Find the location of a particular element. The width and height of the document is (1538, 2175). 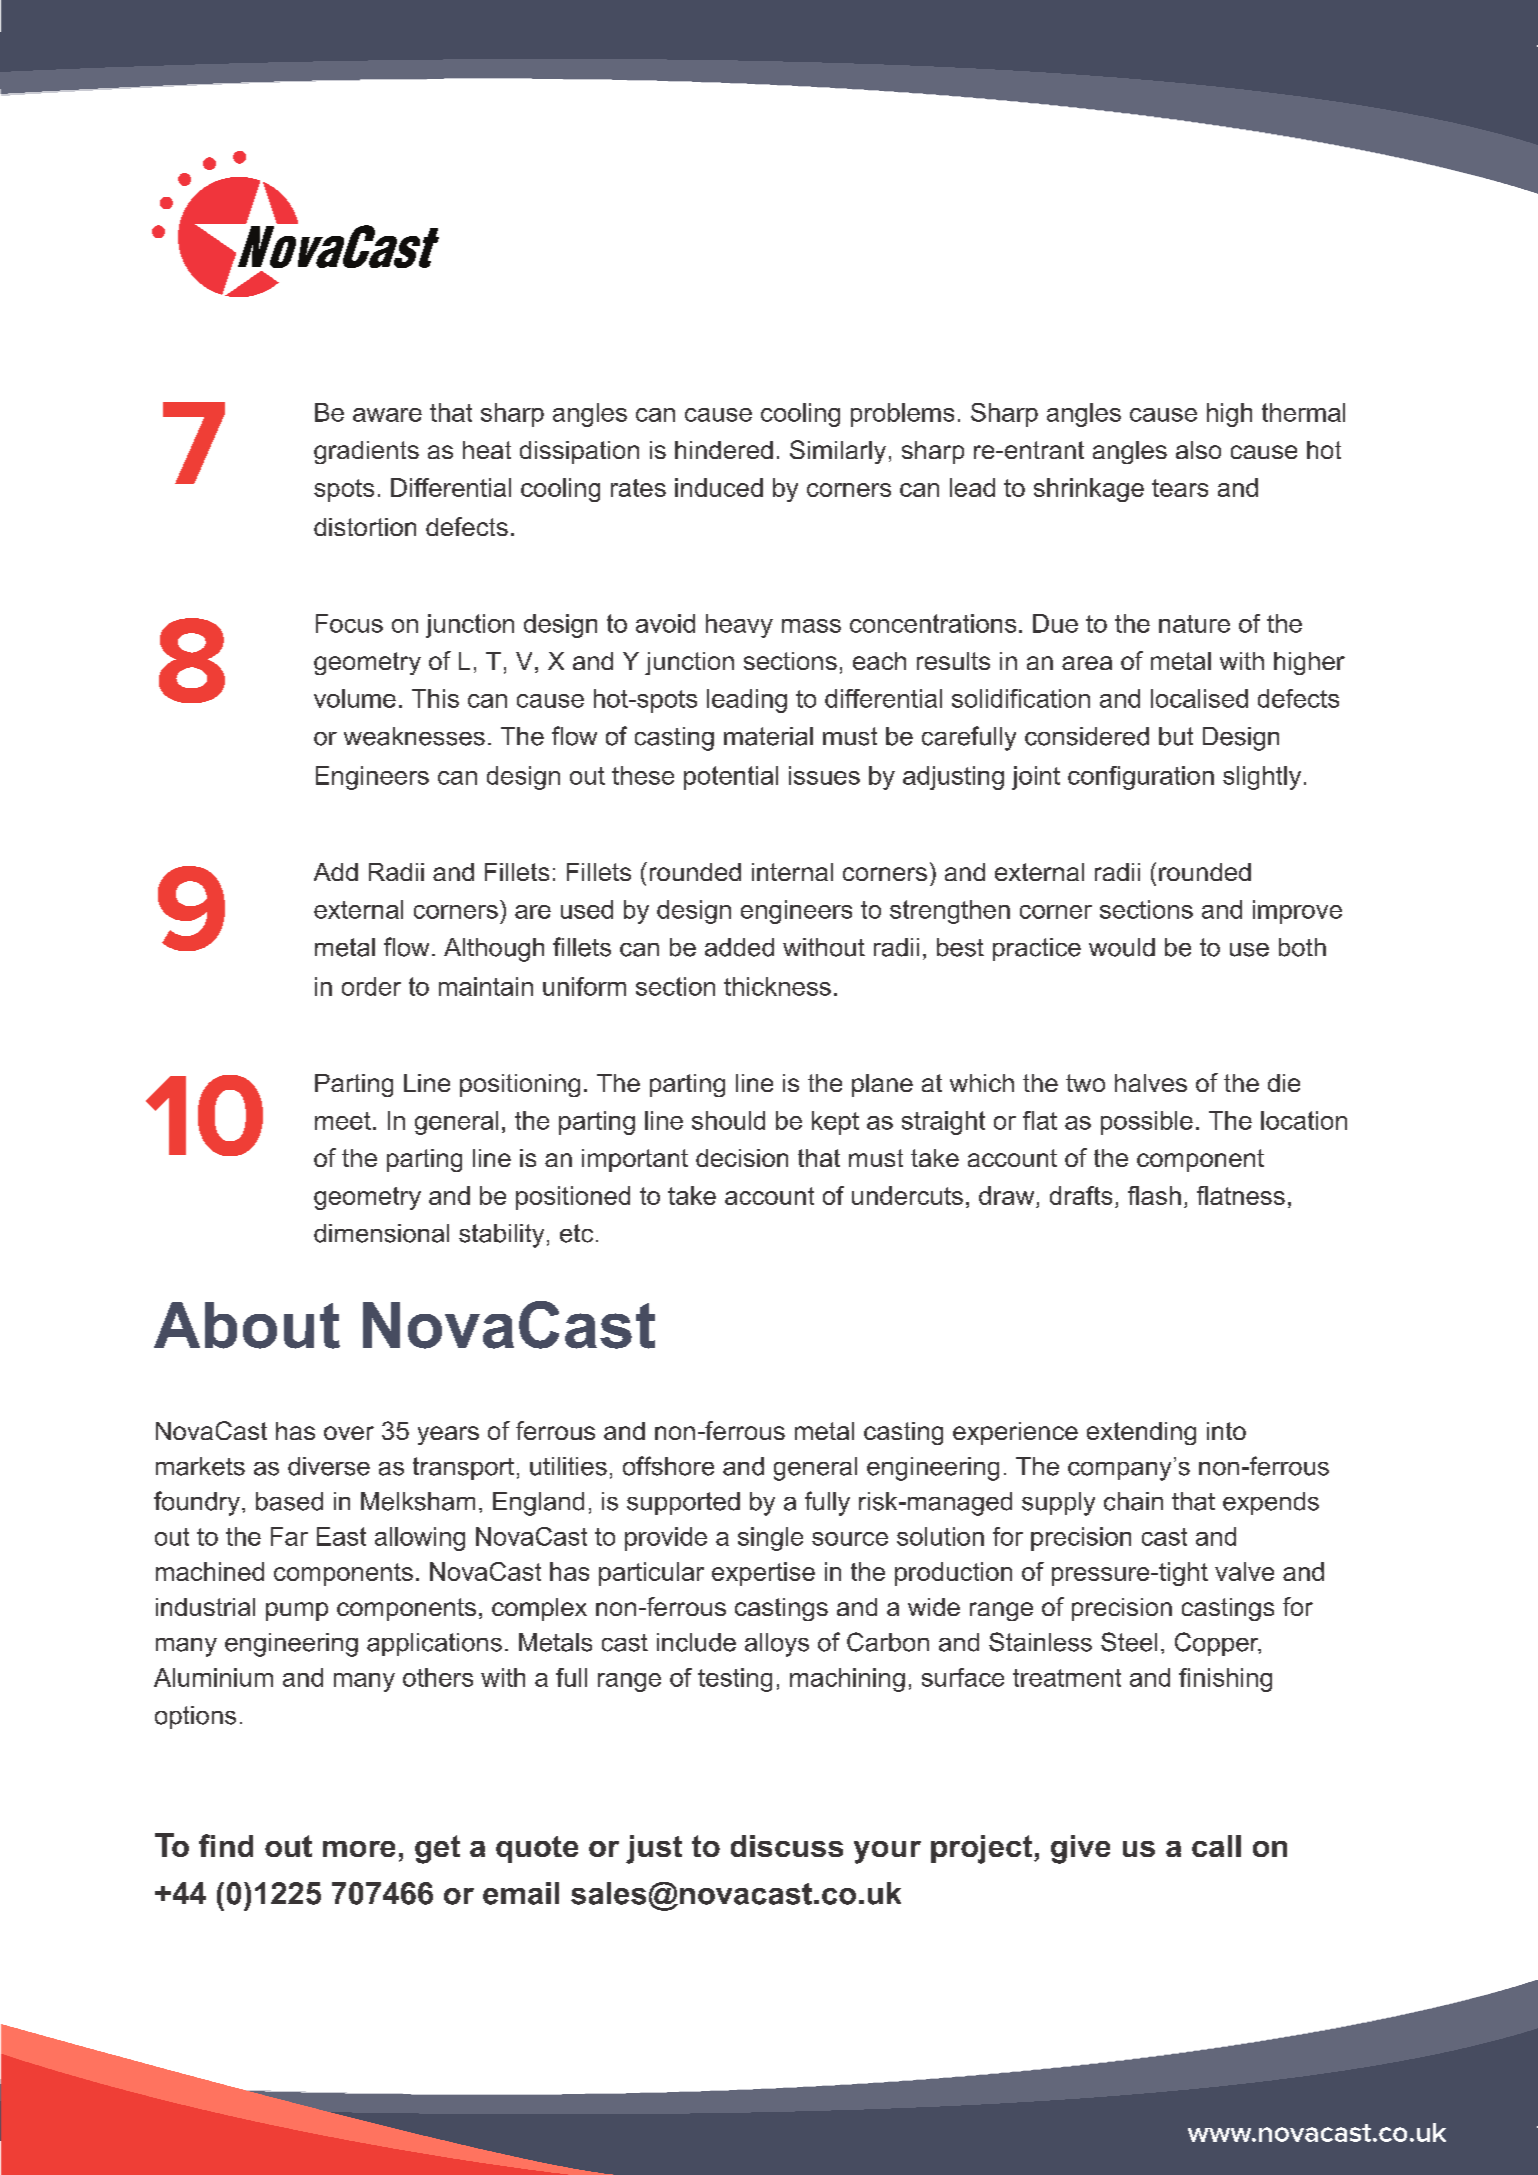

decision is located at coordinates (742, 1158).
